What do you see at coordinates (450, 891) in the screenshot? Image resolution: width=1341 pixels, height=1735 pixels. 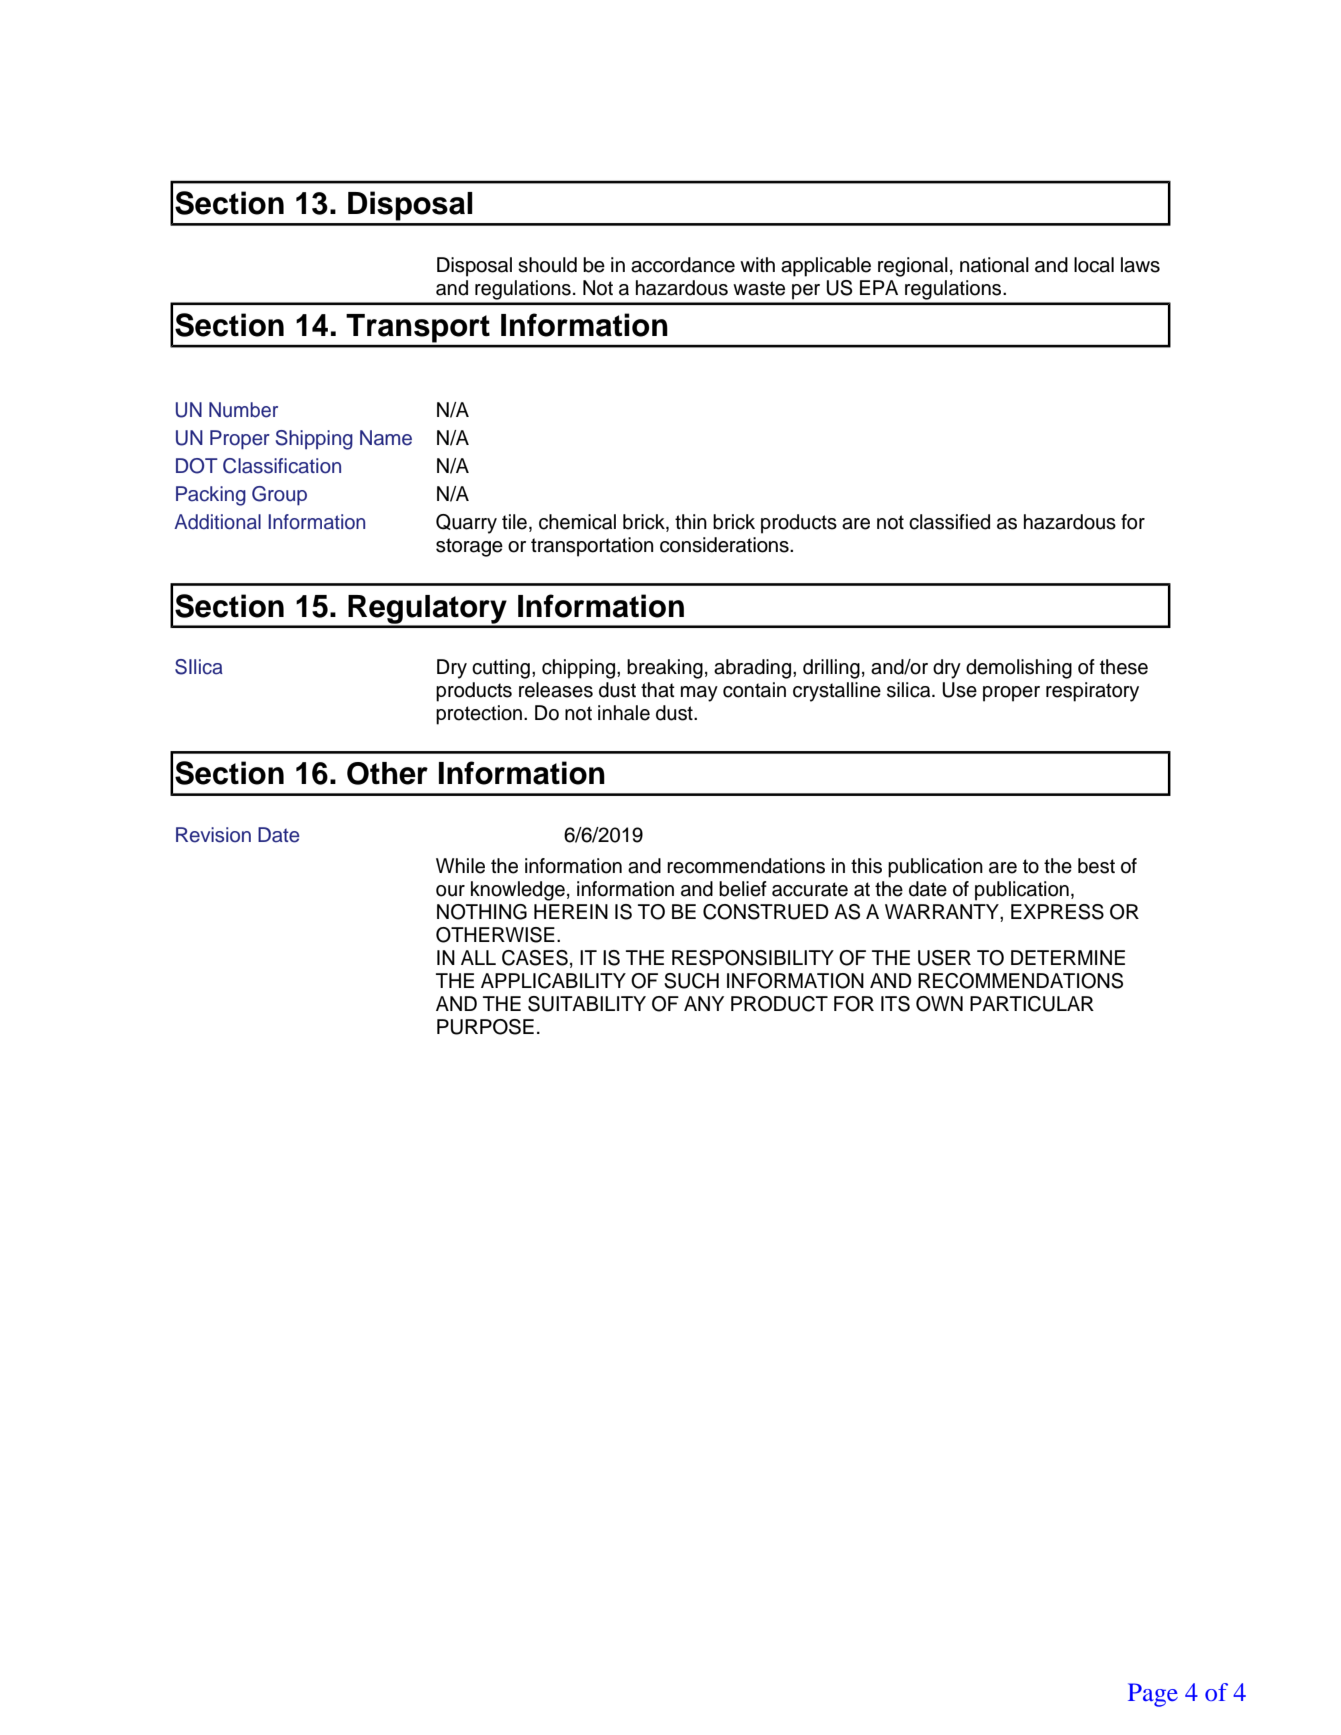 I see `our` at bounding box center [450, 891].
